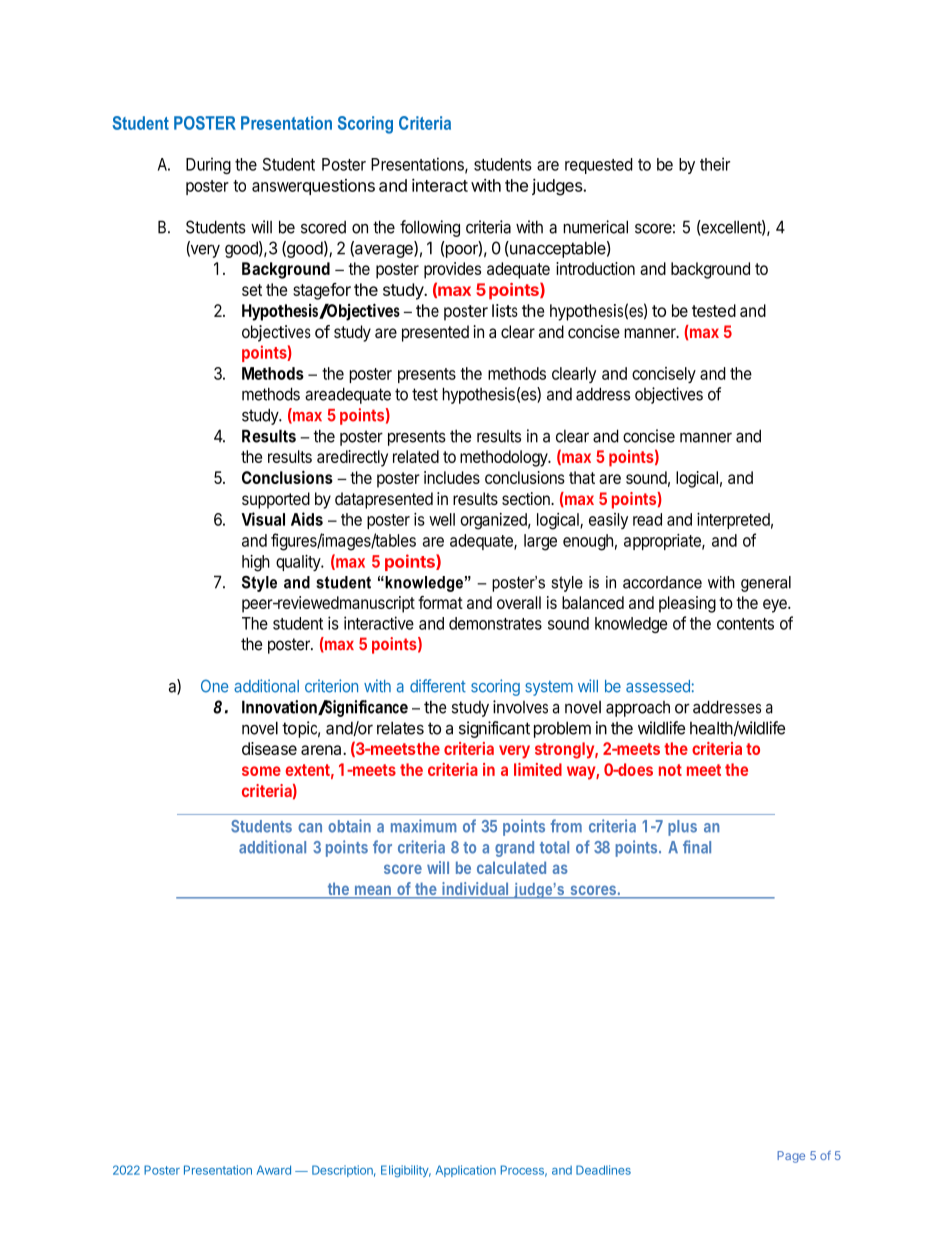 The width and height of the screenshot is (952, 1233). Describe the element at coordinates (274, 1170) in the screenshot. I see `Award` at that location.
